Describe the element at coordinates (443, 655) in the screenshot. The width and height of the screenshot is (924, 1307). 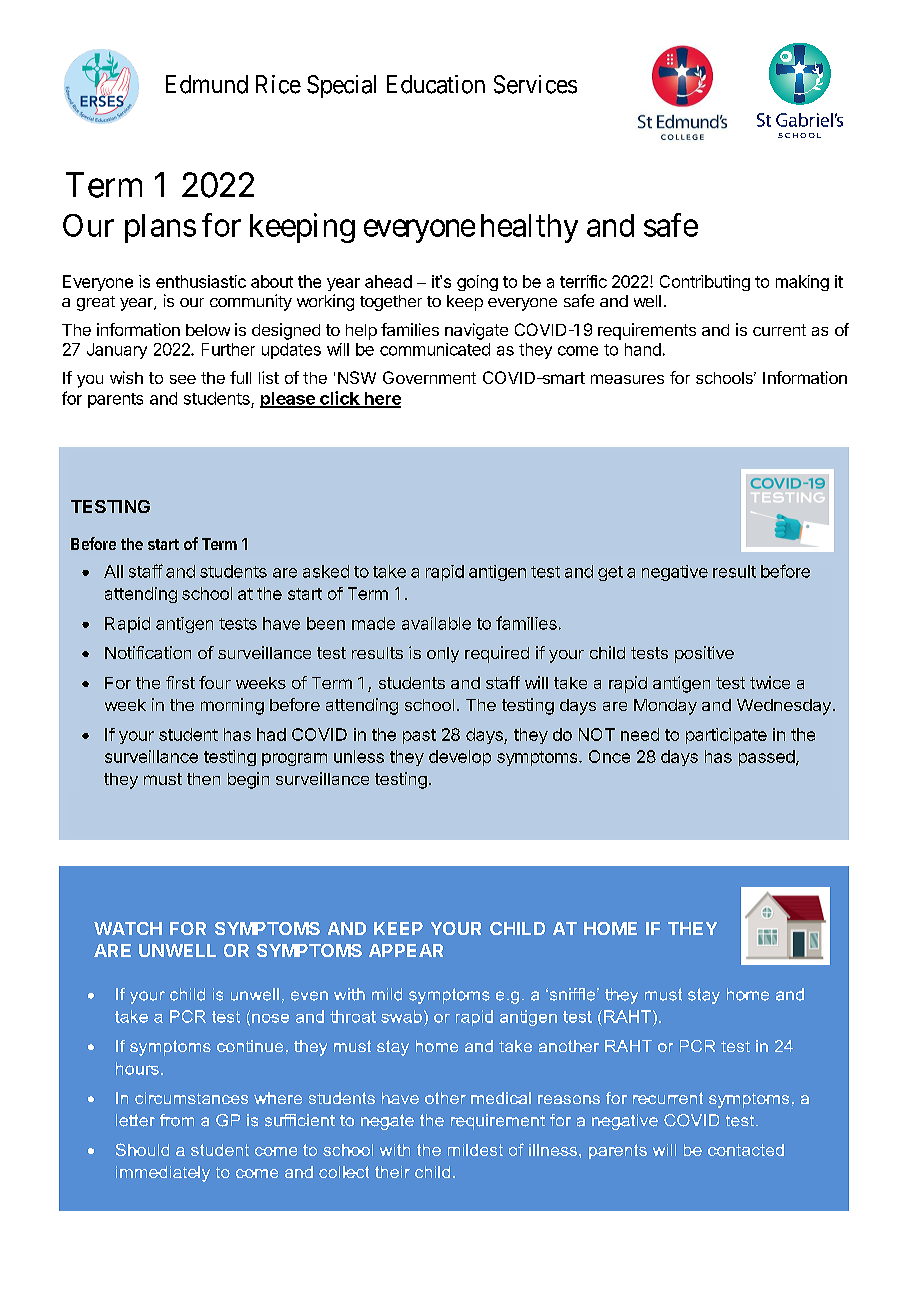
I see `only` at that location.
